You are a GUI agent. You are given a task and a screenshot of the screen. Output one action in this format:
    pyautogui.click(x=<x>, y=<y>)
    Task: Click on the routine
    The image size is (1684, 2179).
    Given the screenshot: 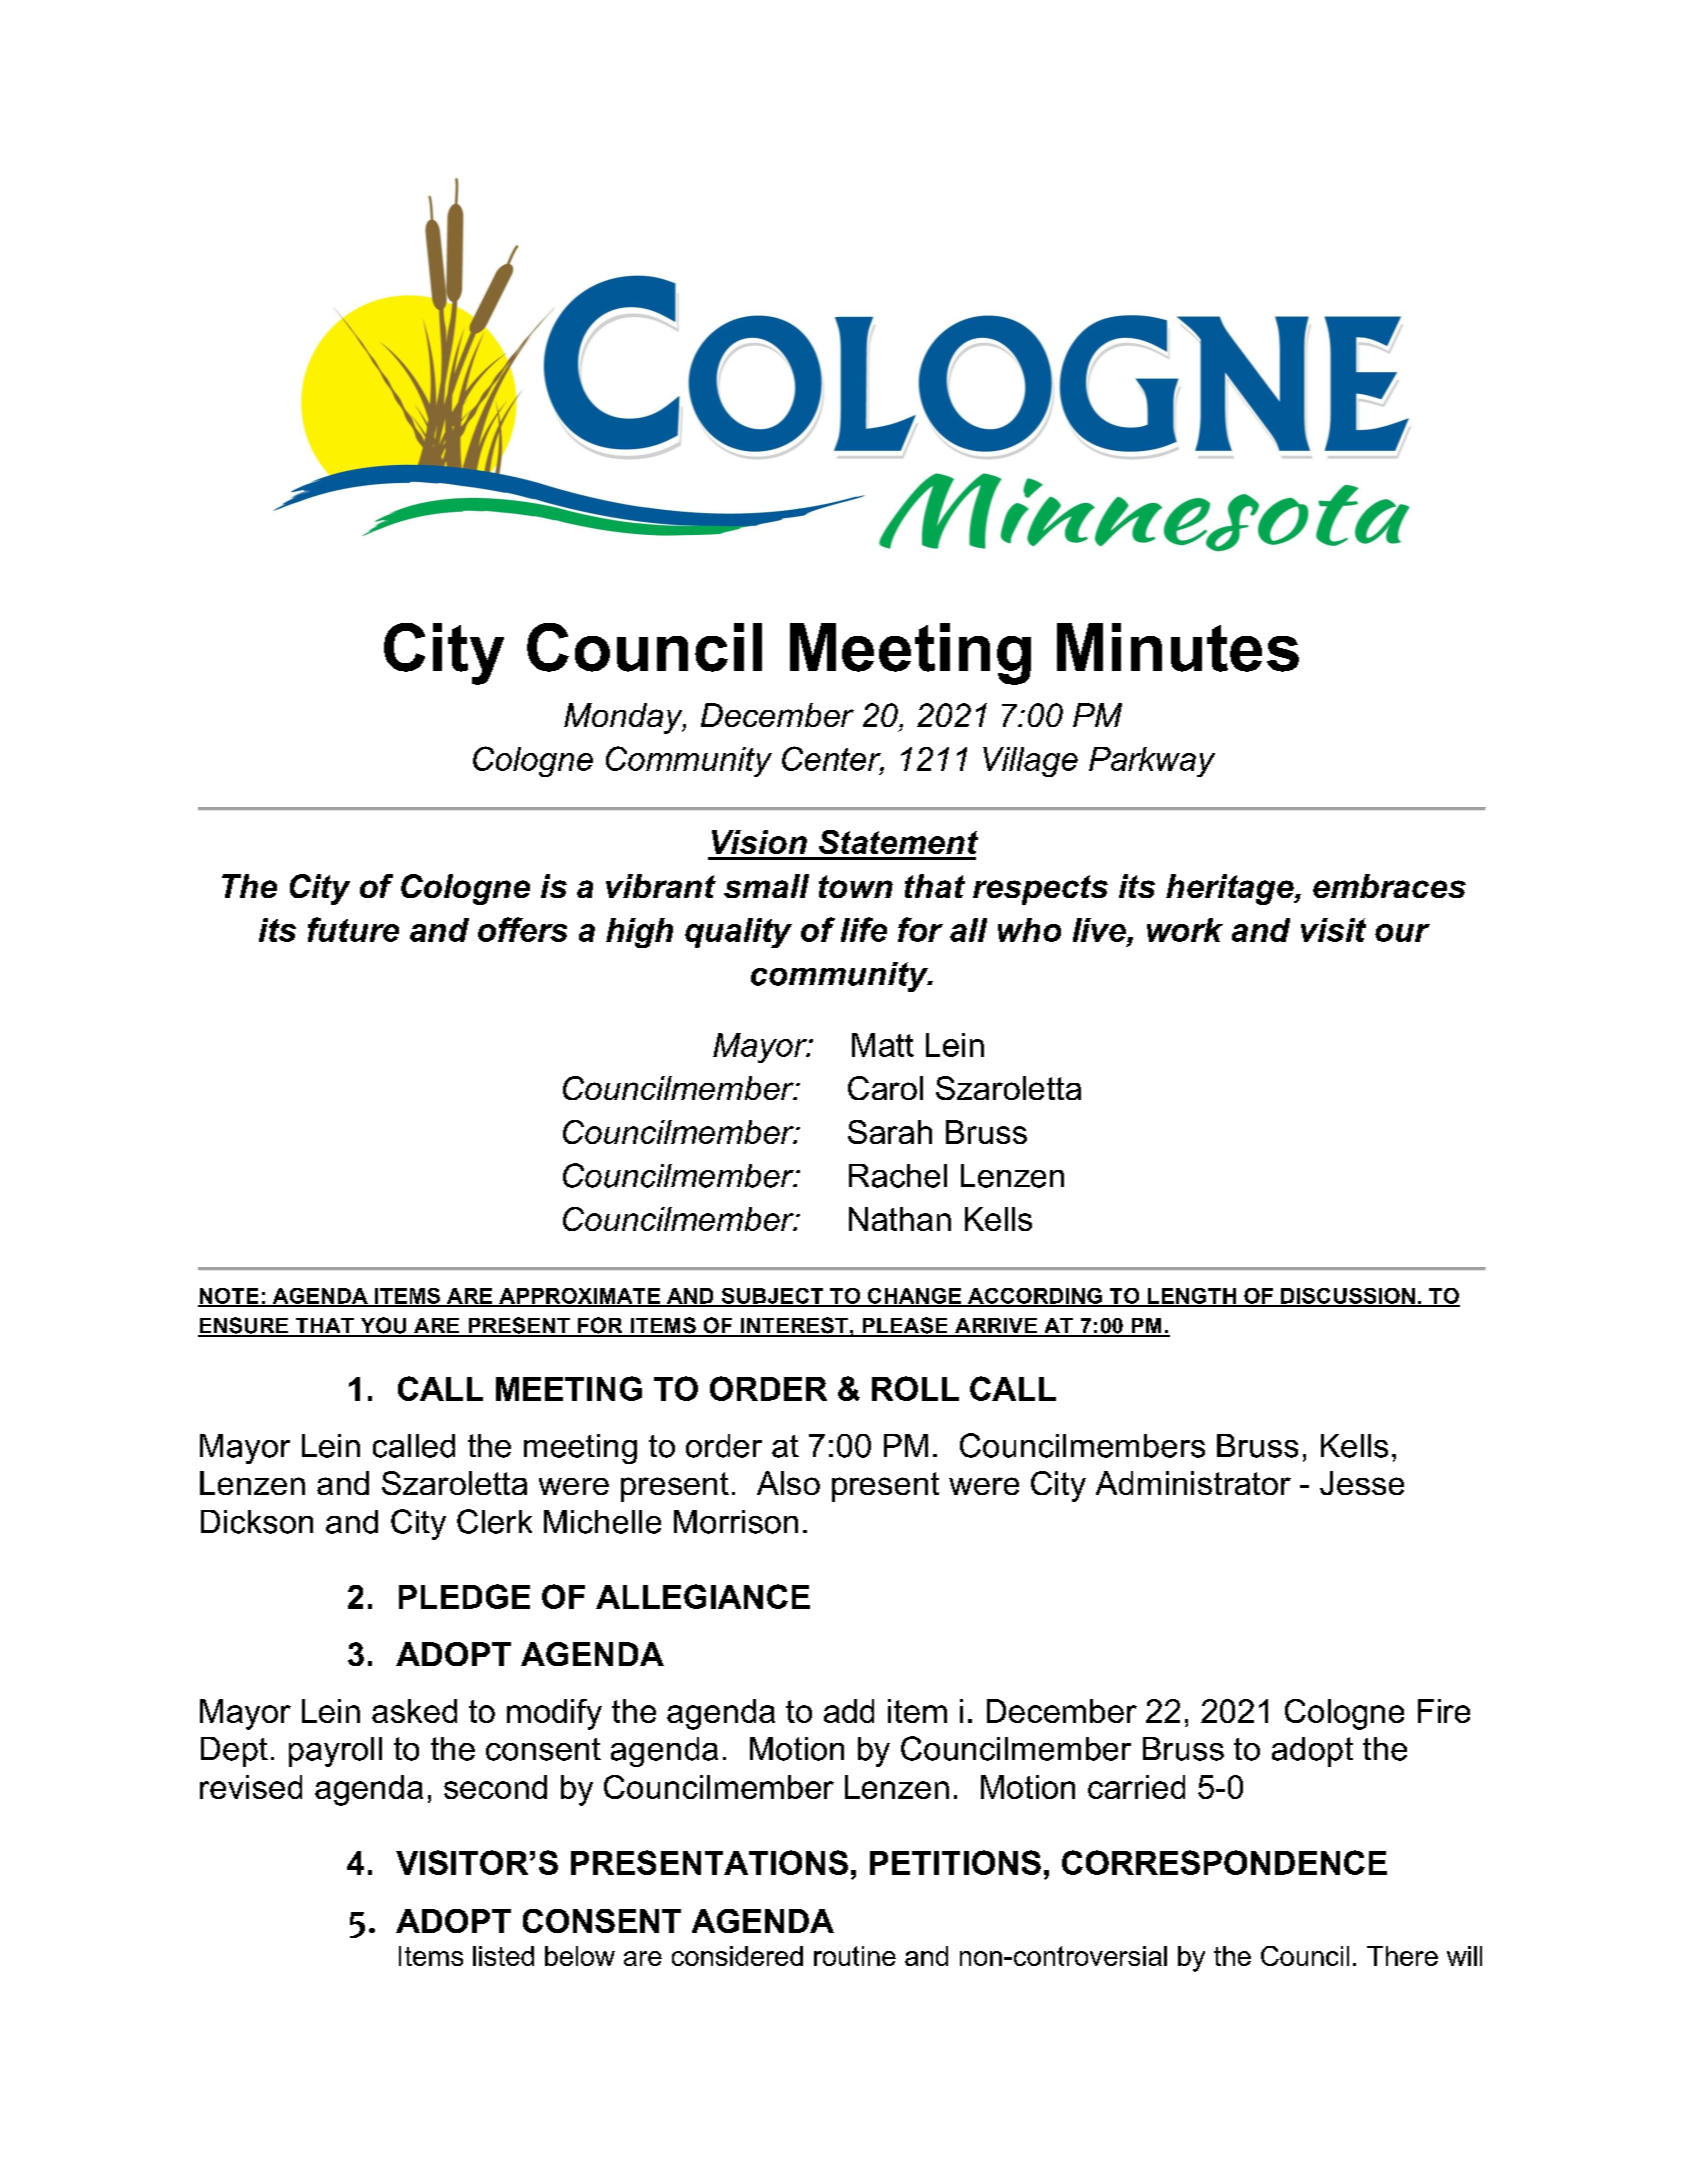 What is the action you would take?
    pyautogui.click(x=855, y=1956)
